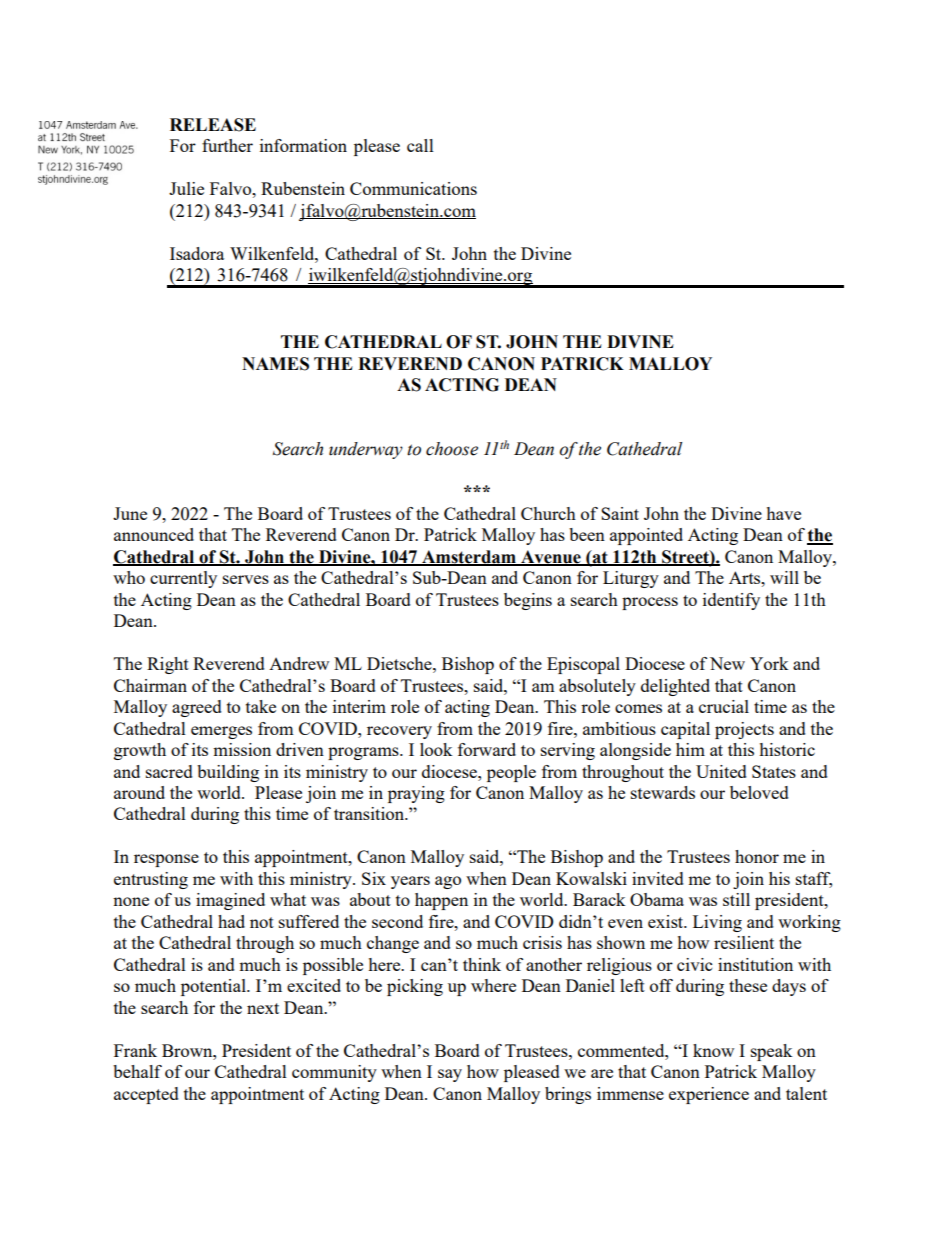 Image resolution: width=952 pixels, height=1233 pixels. What do you see at coordinates (452, 449) in the document?
I see `choose` at bounding box center [452, 449].
